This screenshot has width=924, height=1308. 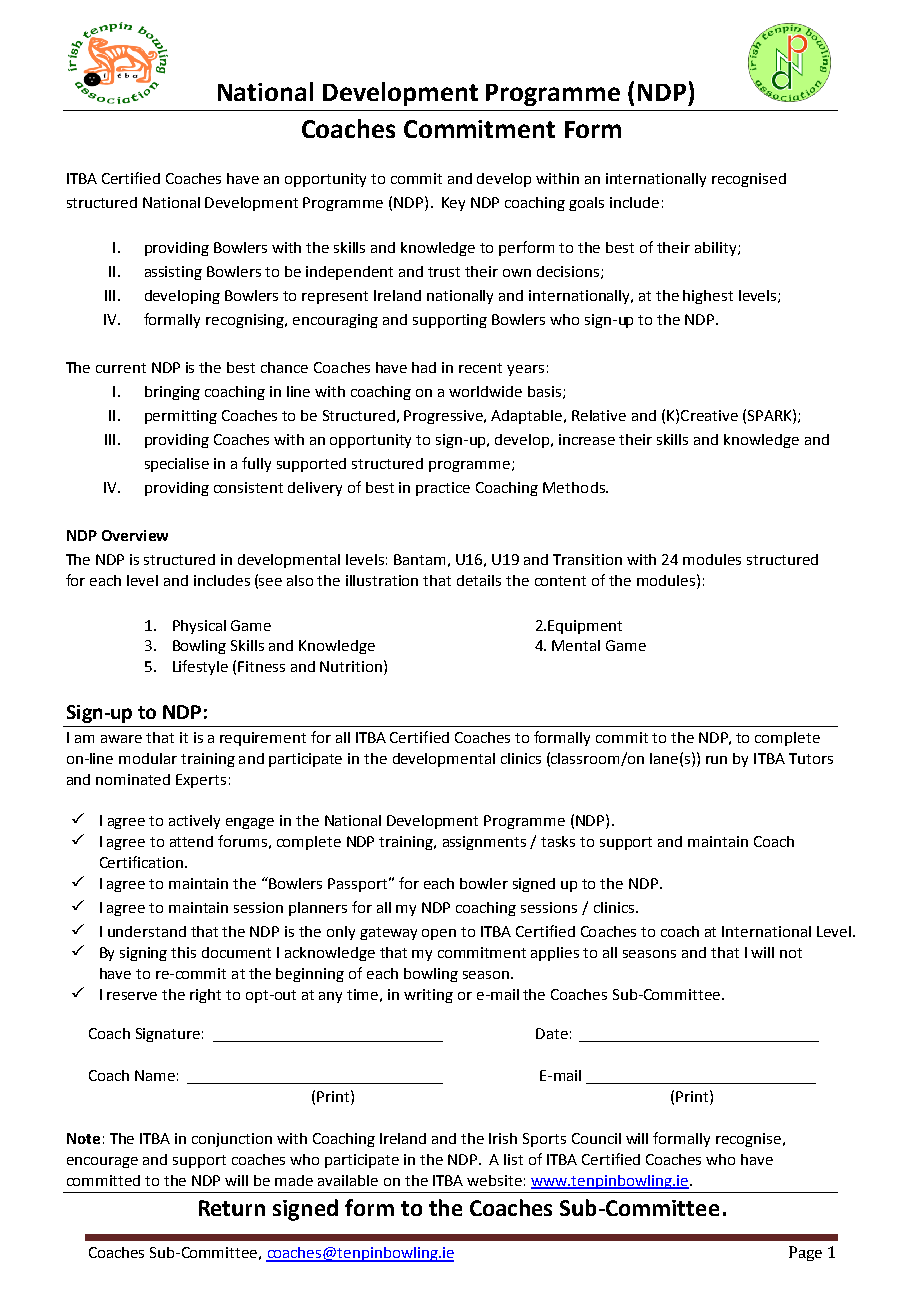 What do you see at coordinates (479, 580) in the screenshot?
I see `details` at bounding box center [479, 580].
